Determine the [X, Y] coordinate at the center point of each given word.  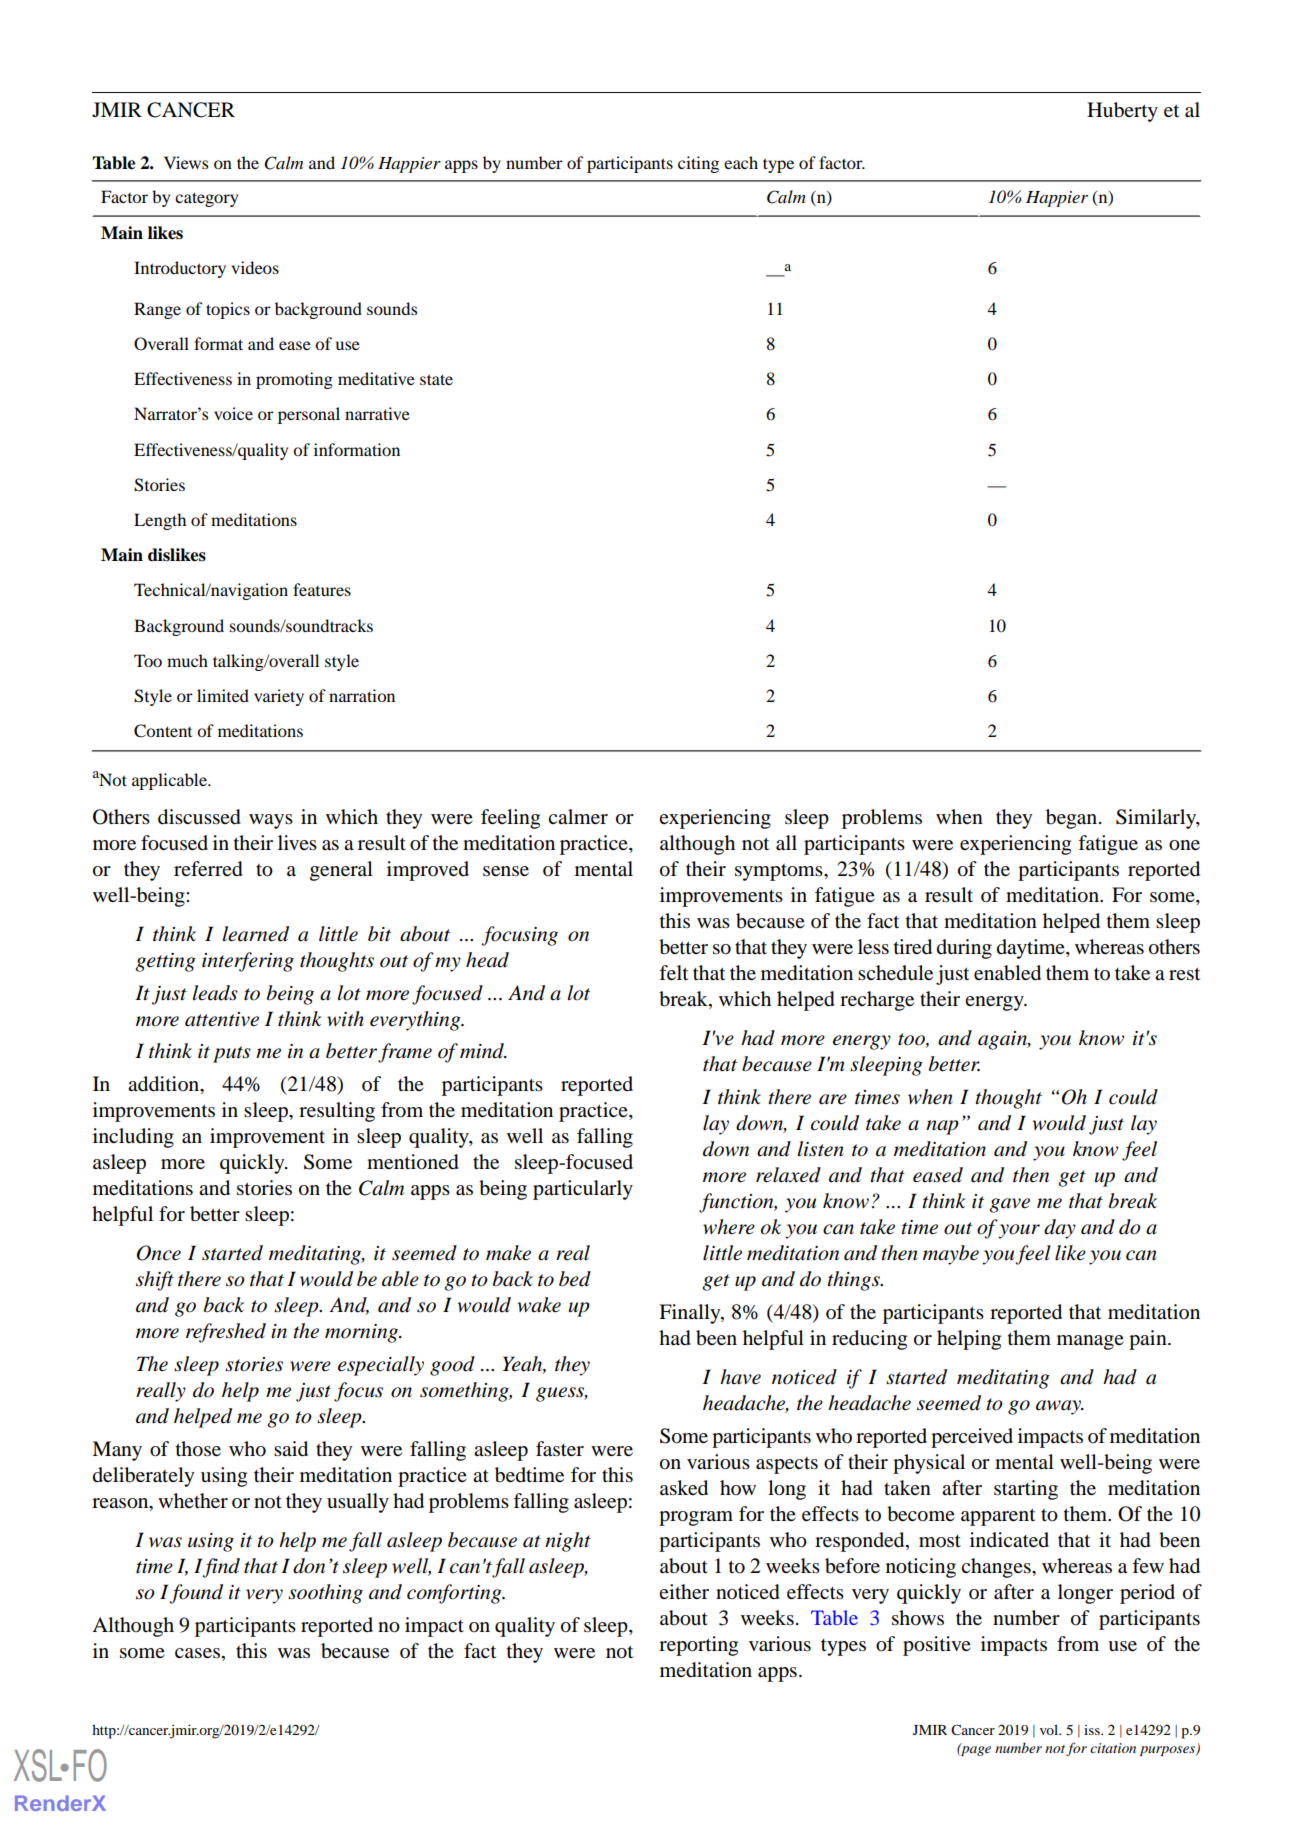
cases [197, 1653]
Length [160, 521]
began [1071, 819]
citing [698, 164]
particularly [583, 1190]
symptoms [780, 872]
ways [271, 821]
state [436, 379]
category [206, 199]
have [740, 1377]
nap [942, 1127]
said [291, 1449]
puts [232, 1054]
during [964, 949]
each [741, 162]
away [1060, 1407]
